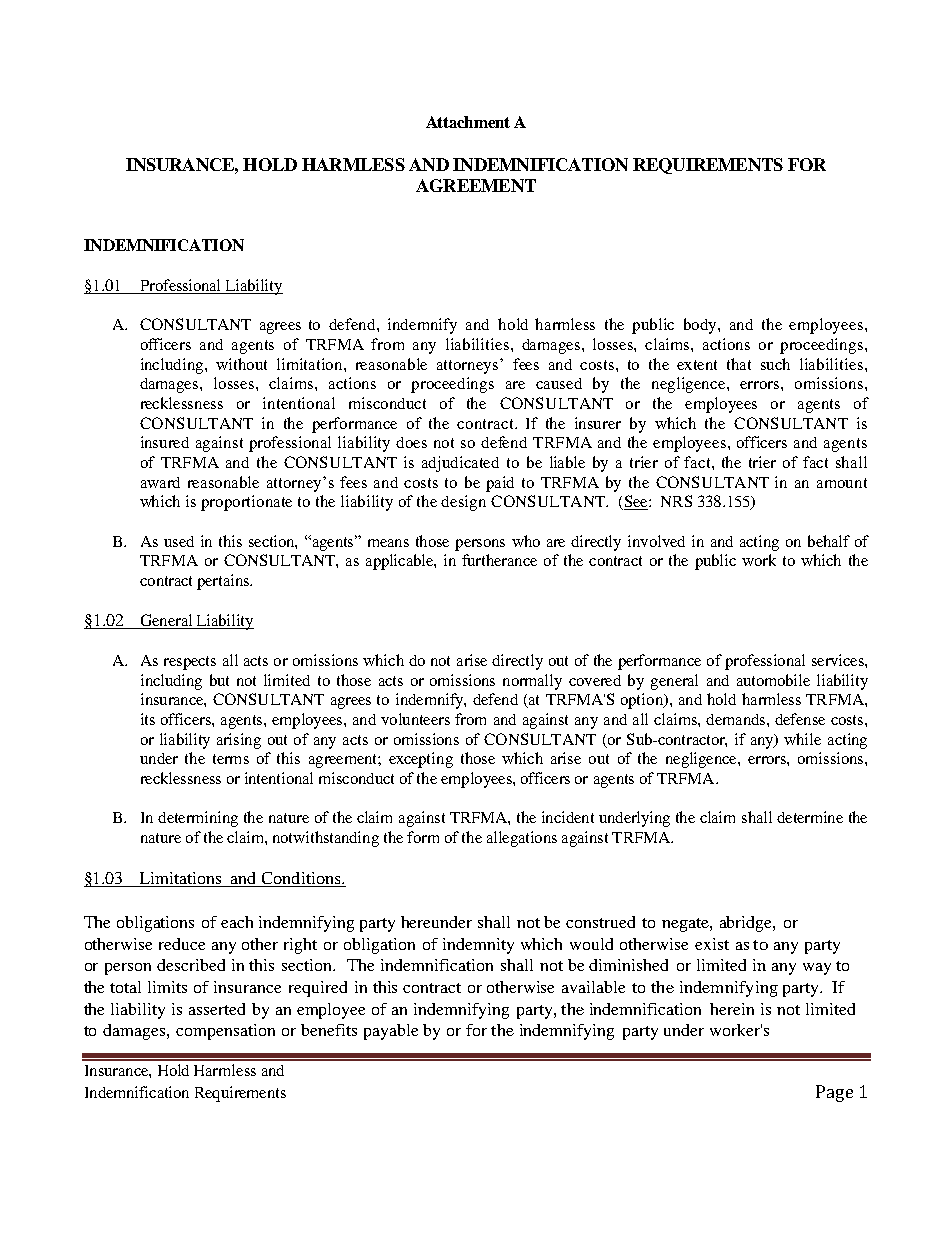 The image size is (952, 1233). I want to click on excepting, so click(421, 760).
